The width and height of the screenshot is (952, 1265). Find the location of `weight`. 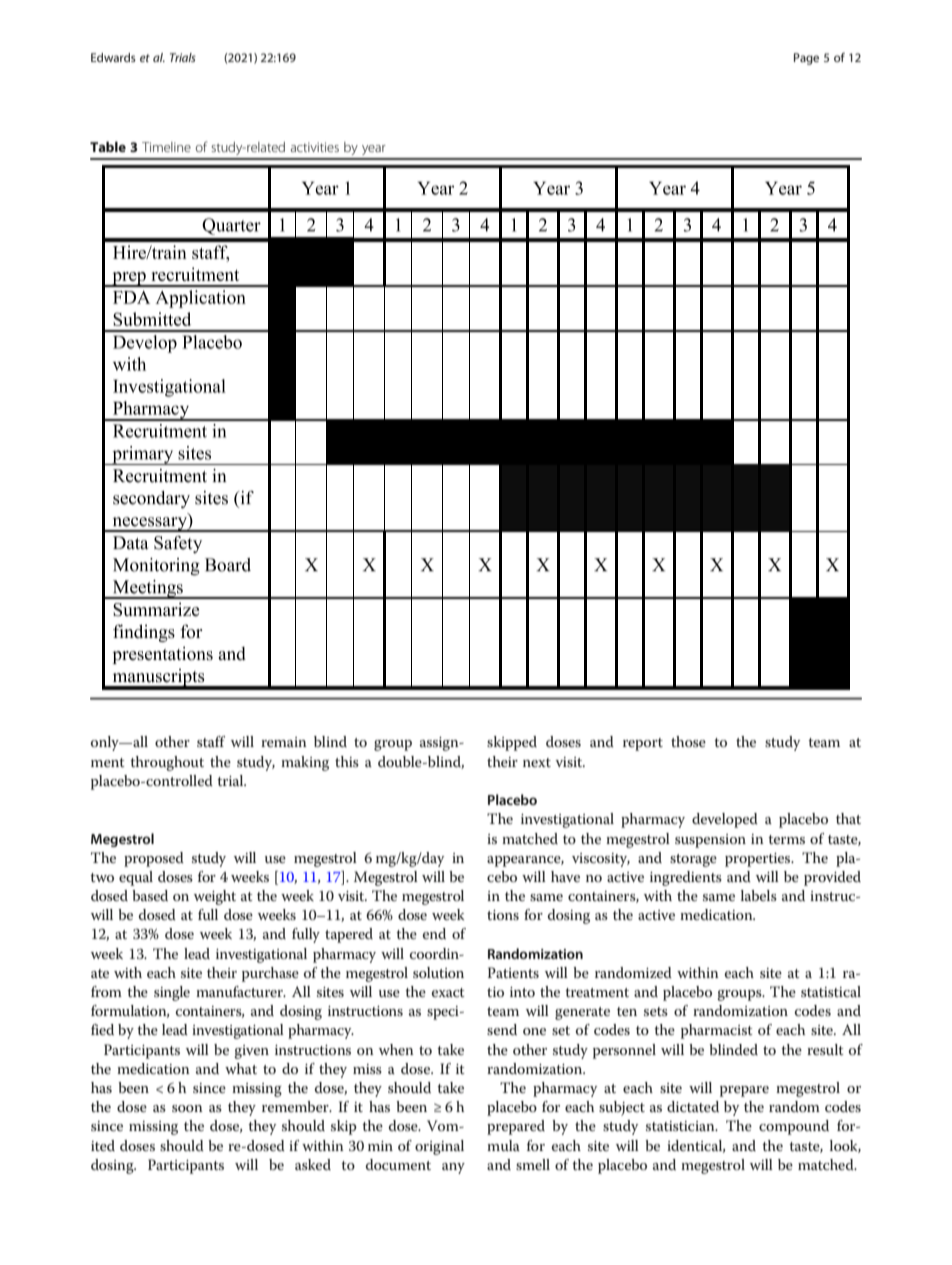

weight is located at coordinates (215, 897).
